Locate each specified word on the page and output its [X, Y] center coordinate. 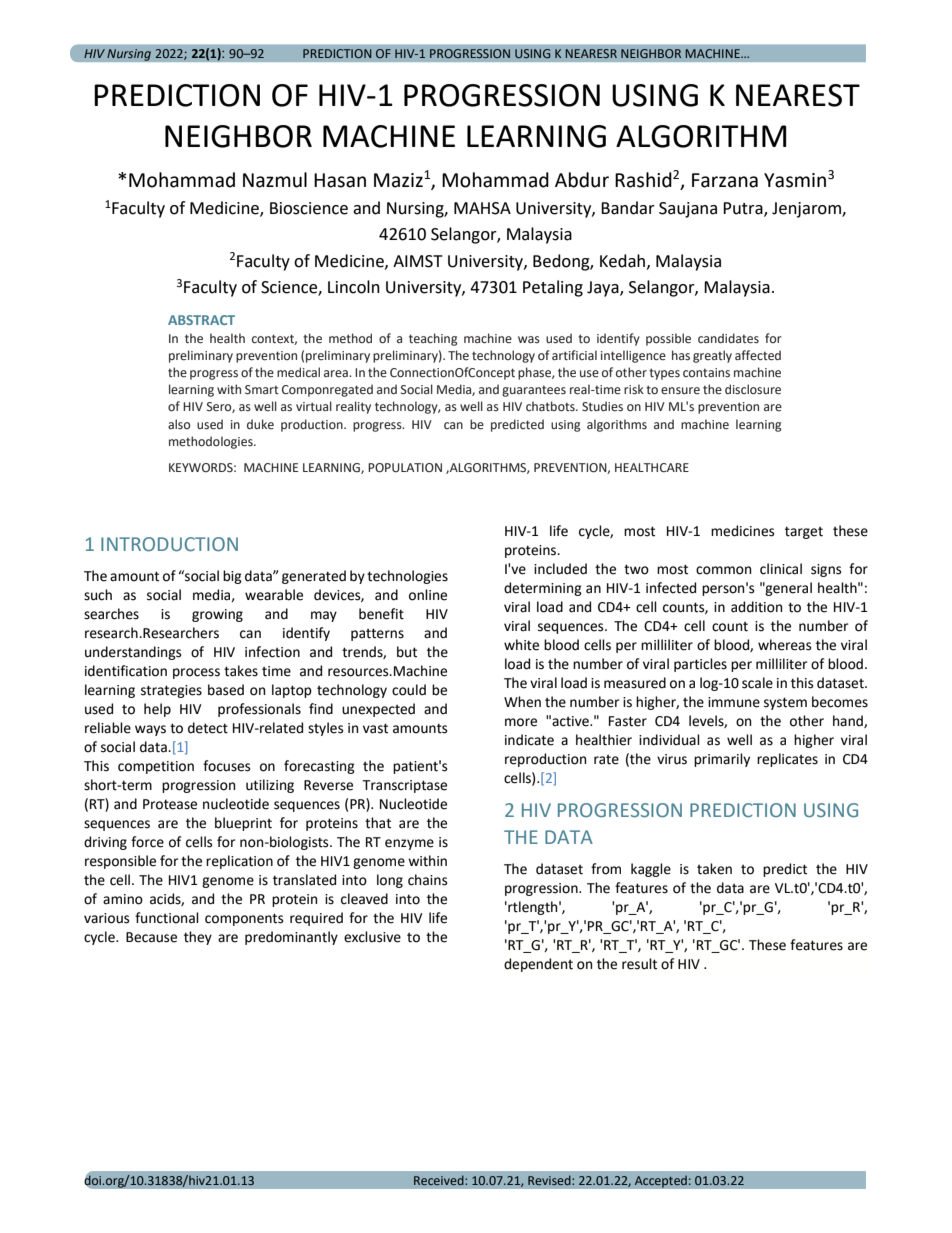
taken [714, 869]
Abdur [582, 180]
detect [208, 728]
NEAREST [798, 95]
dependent [538, 965]
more [521, 722]
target [804, 532]
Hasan [340, 180]
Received [440, 1180]
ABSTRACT [201, 320]
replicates [787, 760]
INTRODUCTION [169, 544]
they [198, 938]
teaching [433, 339]
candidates [728, 338]
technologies [407, 577]
